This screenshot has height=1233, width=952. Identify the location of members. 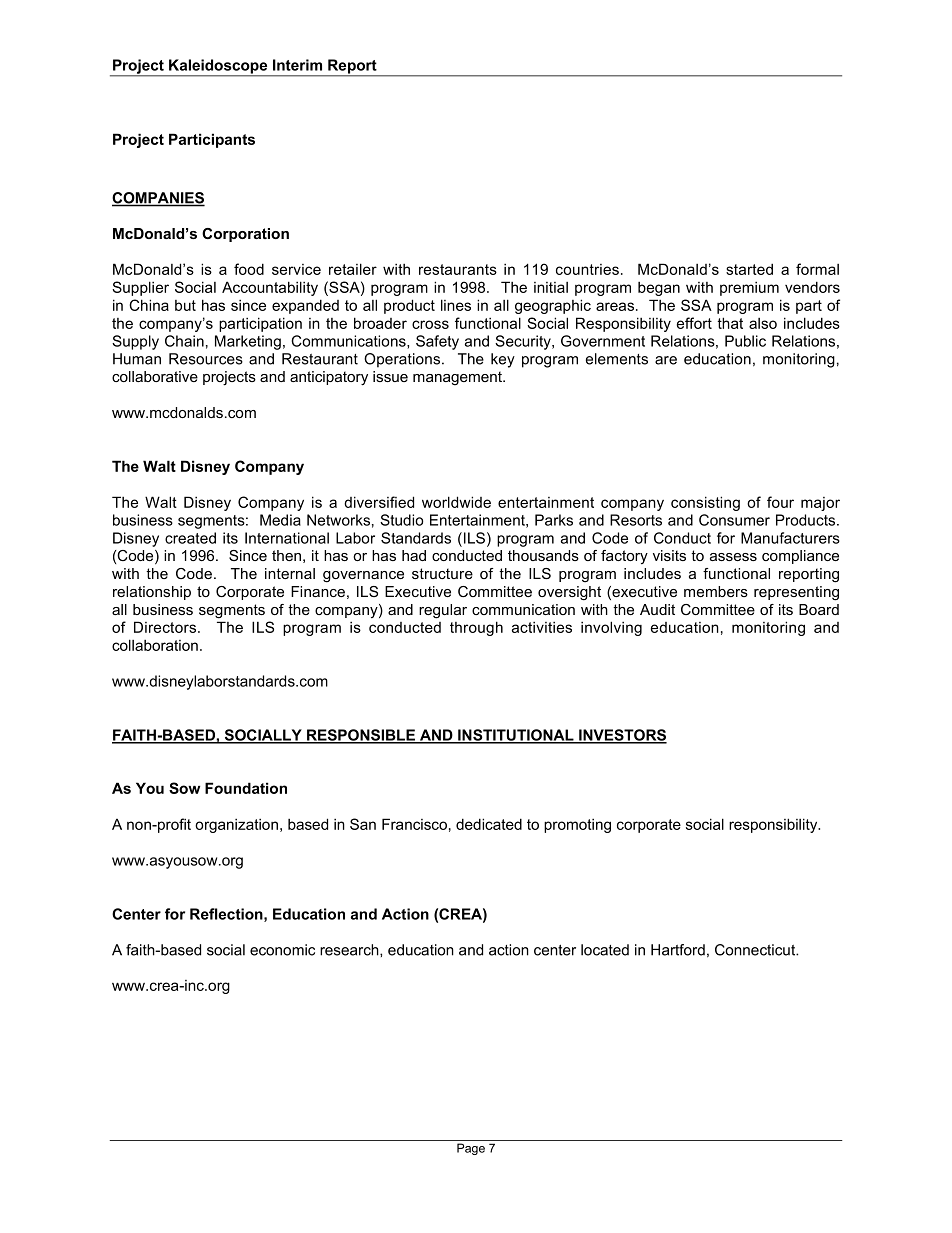
(716, 591).
